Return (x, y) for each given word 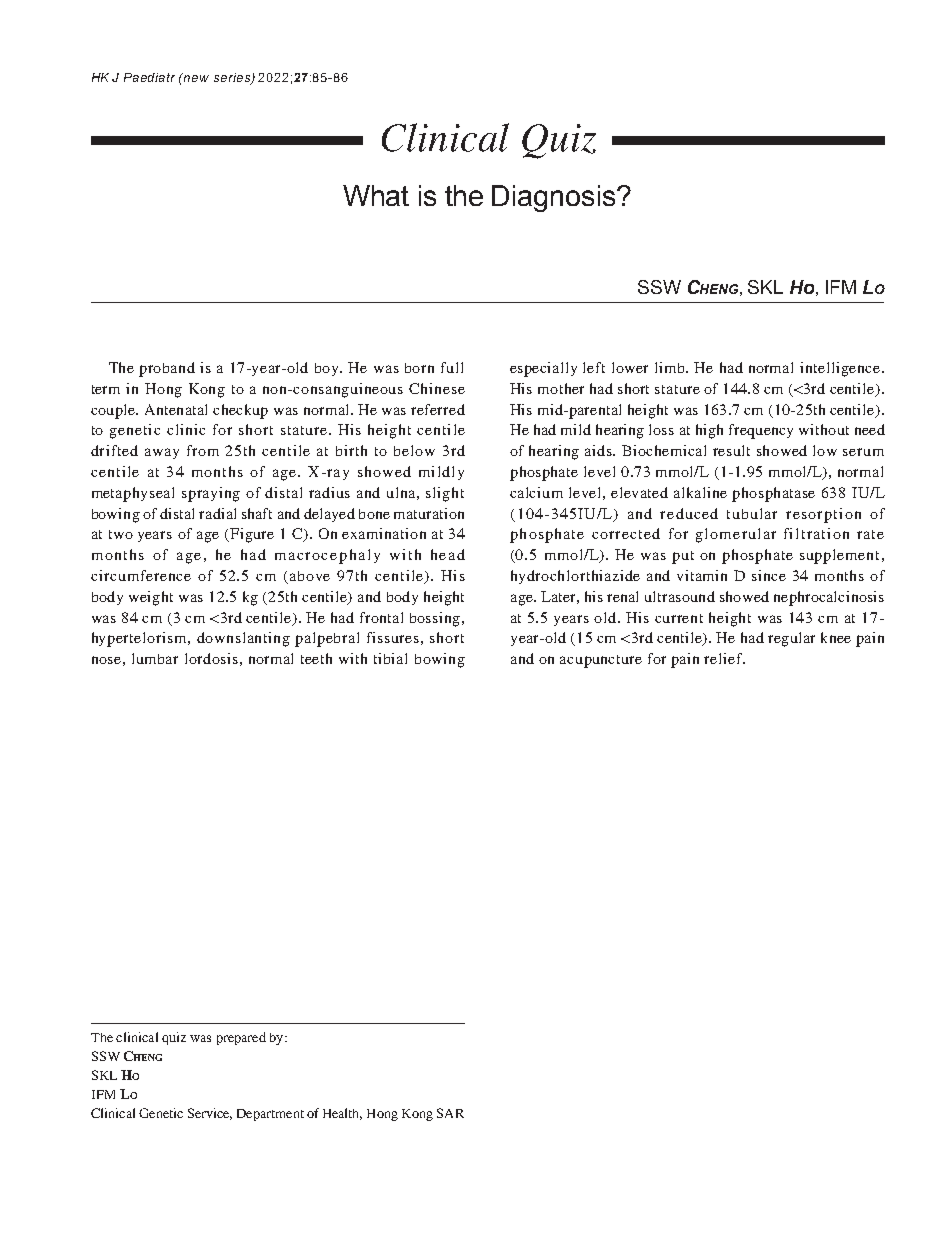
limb (671, 367)
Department (270, 1115)
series (233, 78)
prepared (241, 1038)
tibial (390, 658)
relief (724, 658)
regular (791, 639)
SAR (450, 1113)
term (106, 389)
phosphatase (773, 494)
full (452, 367)
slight (445, 494)
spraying (211, 494)
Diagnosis (553, 198)
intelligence (840, 369)
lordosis (211, 658)
